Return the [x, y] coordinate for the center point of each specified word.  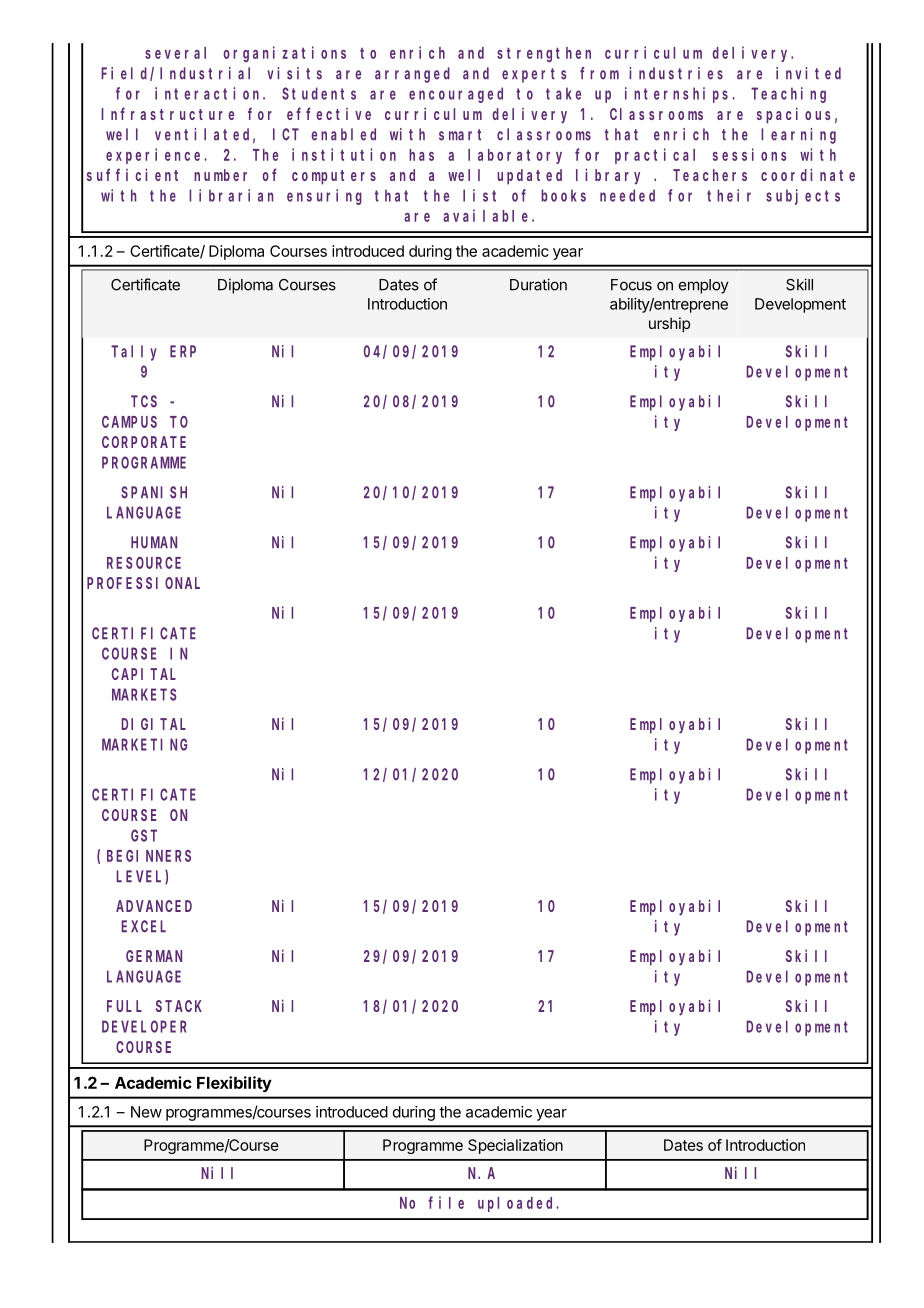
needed [627, 195]
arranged [412, 75]
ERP [183, 351]
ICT [286, 134]
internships [679, 95]
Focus [631, 285]
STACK [179, 1006]
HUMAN [154, 543]
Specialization [515, 1146]
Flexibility [234, 1084]
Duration [538, 284]
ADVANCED [154, 906]
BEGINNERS [149, 856]
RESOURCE [144, 563]
